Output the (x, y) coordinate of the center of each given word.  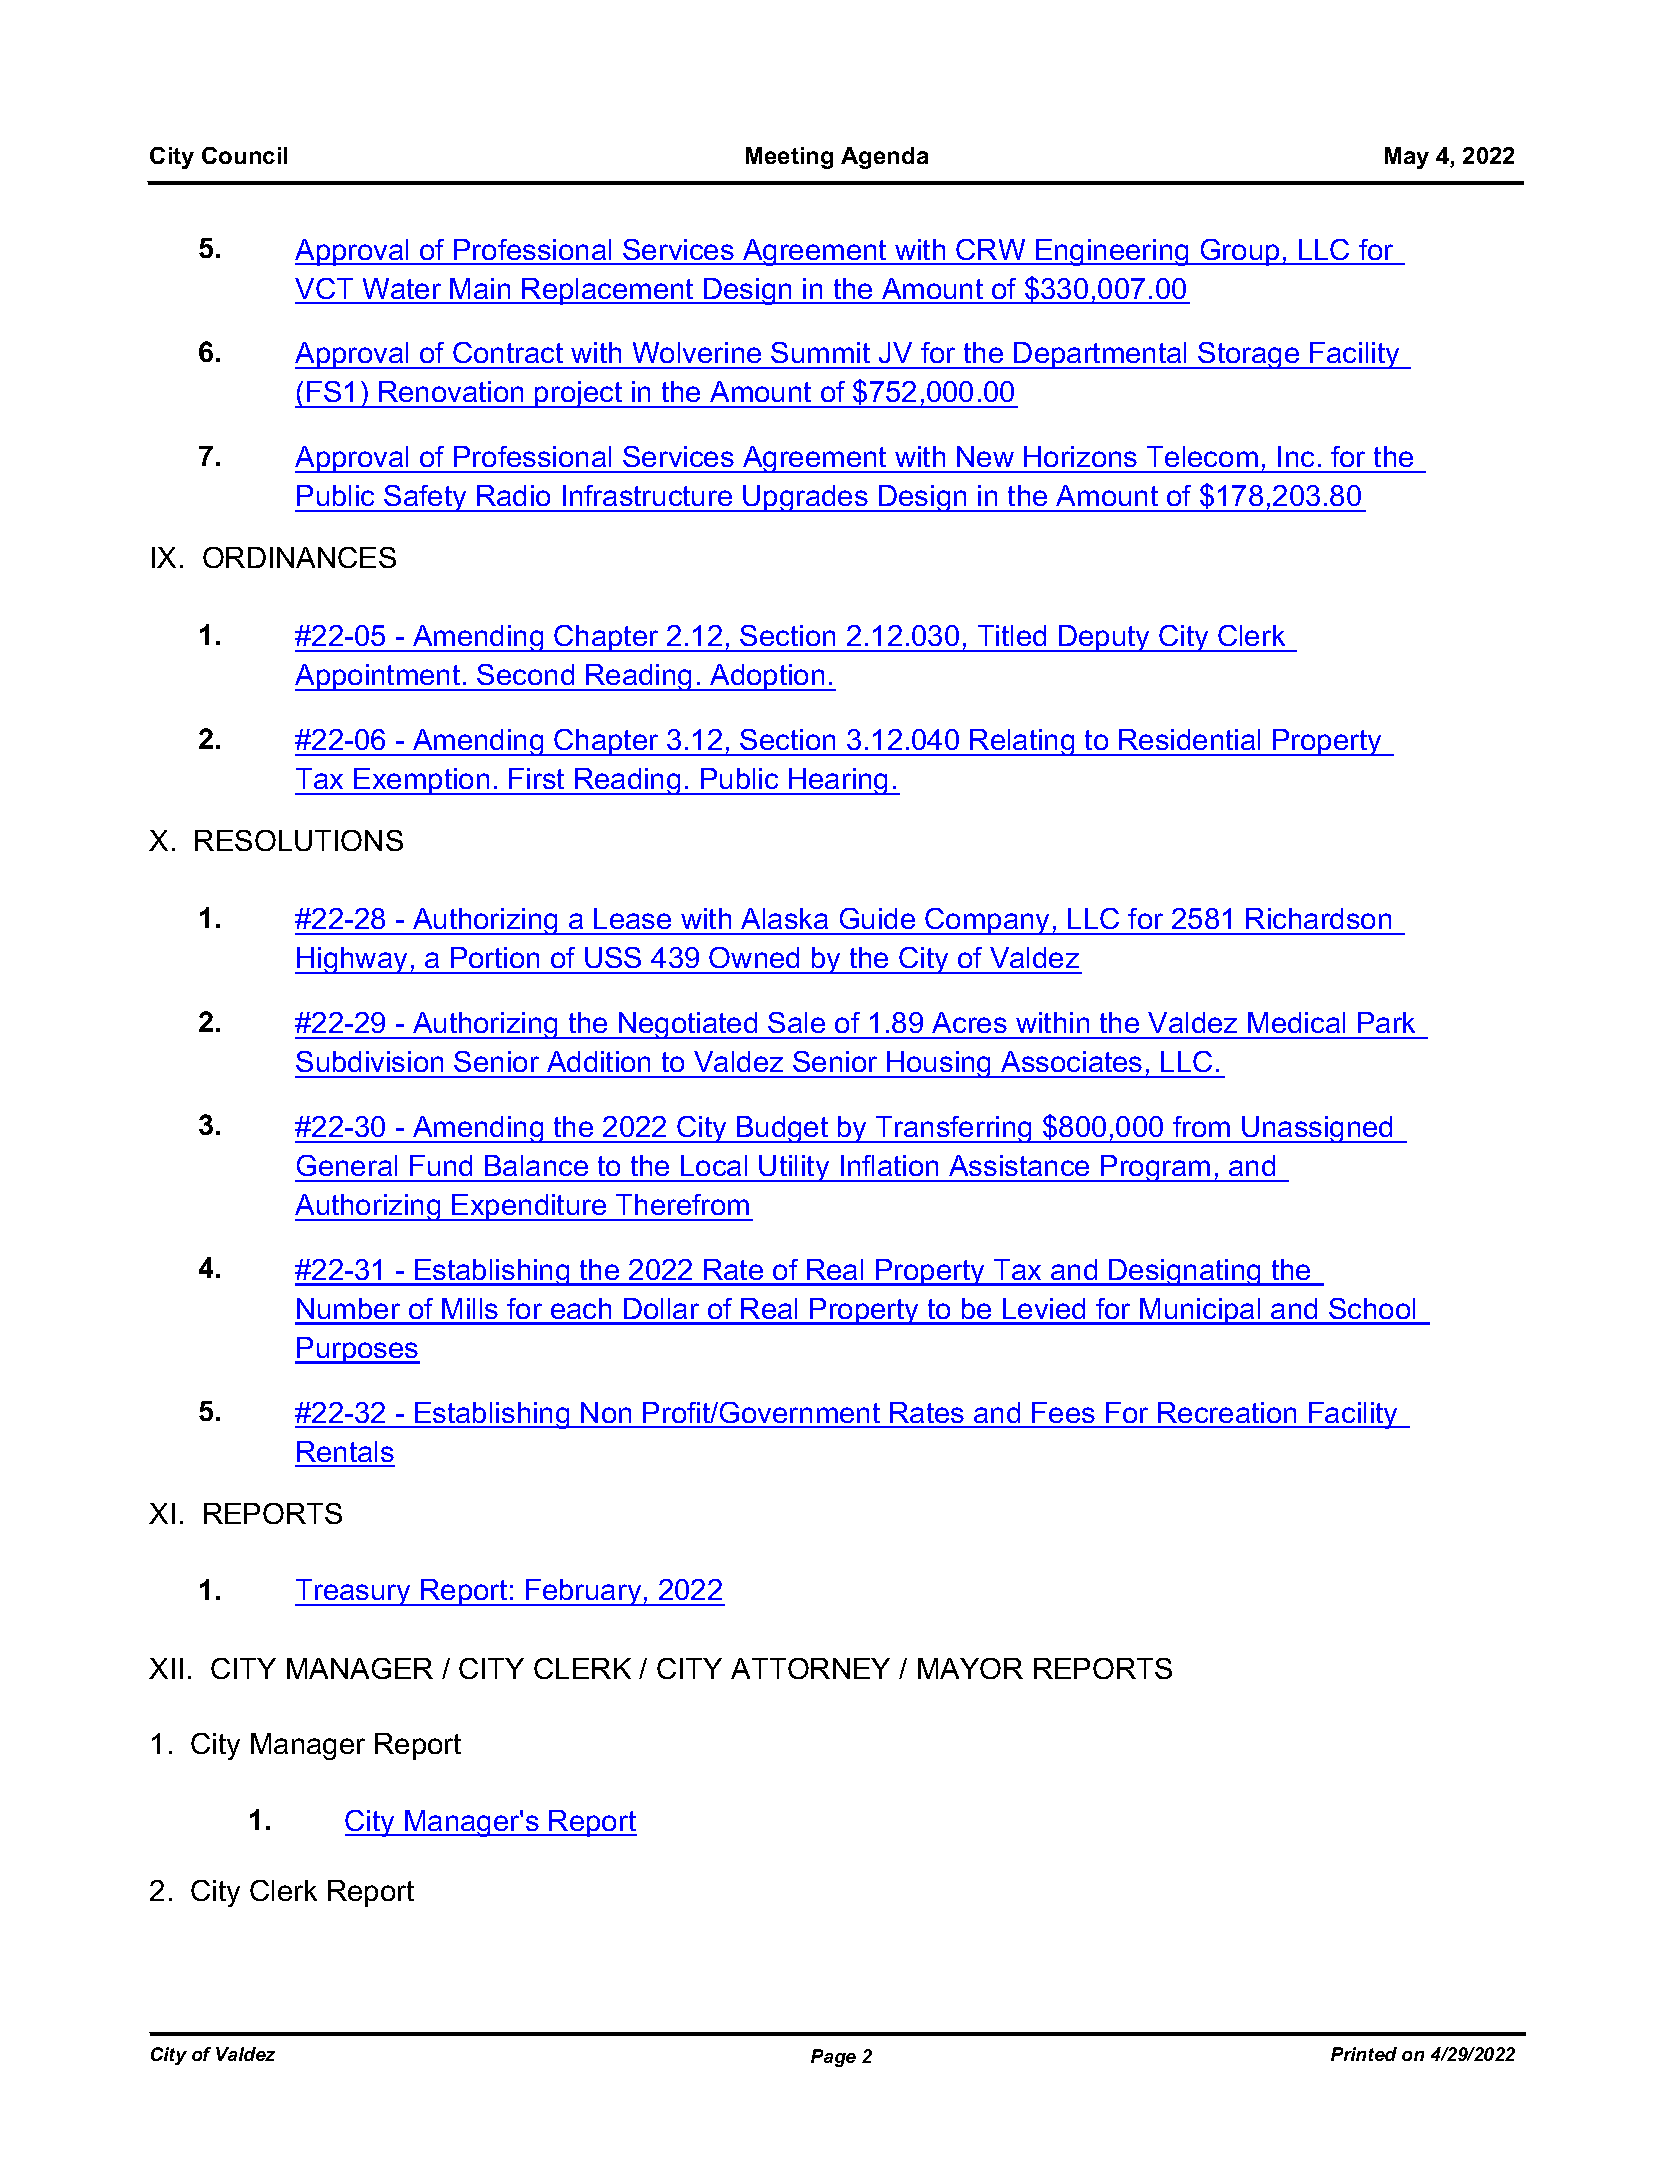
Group (1240, 252)
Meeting (789, 158)
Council (244, 155)
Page (833, 2058)
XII (166, 1668)
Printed (1364, 2054)
